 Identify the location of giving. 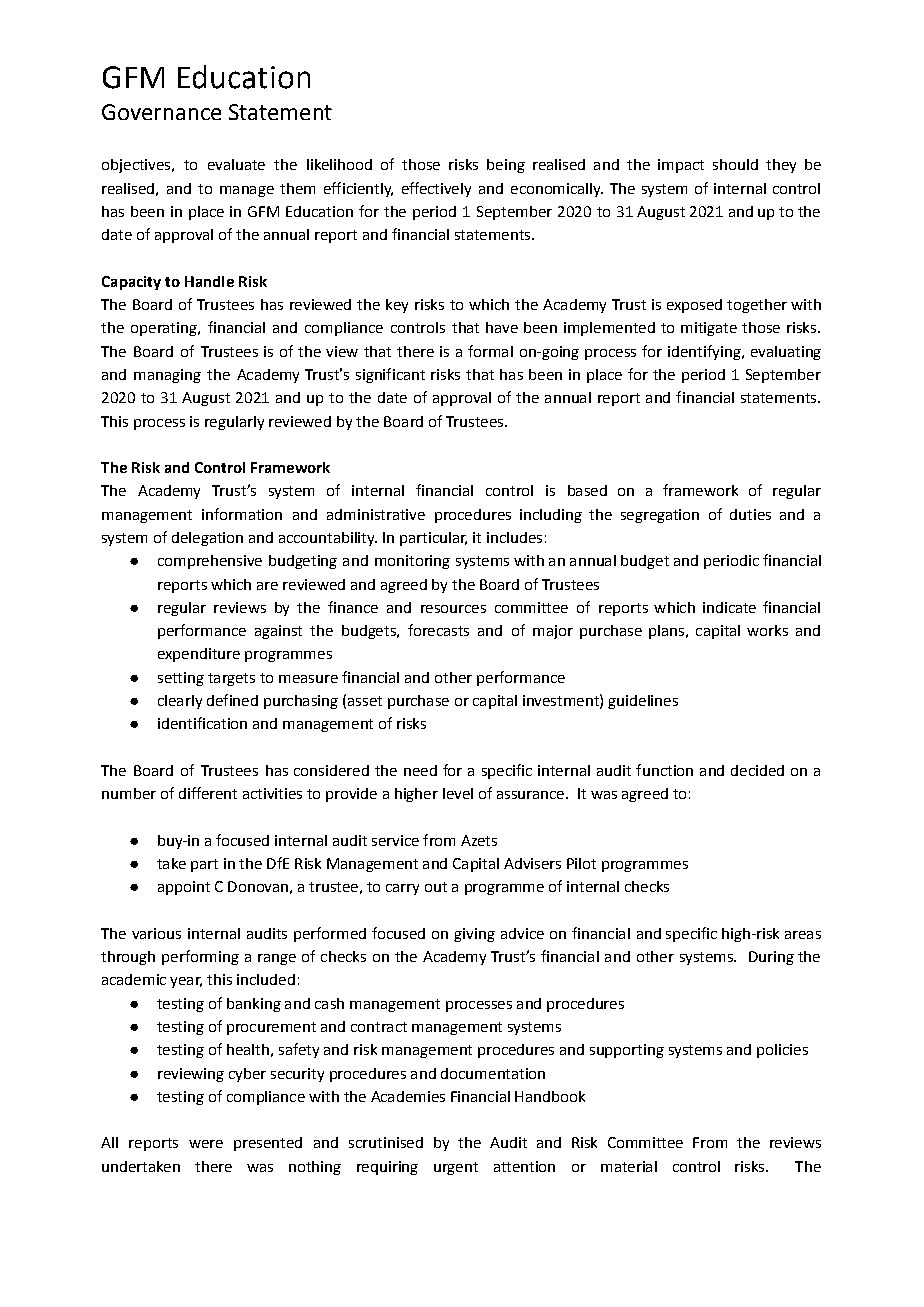
(474, 935).
